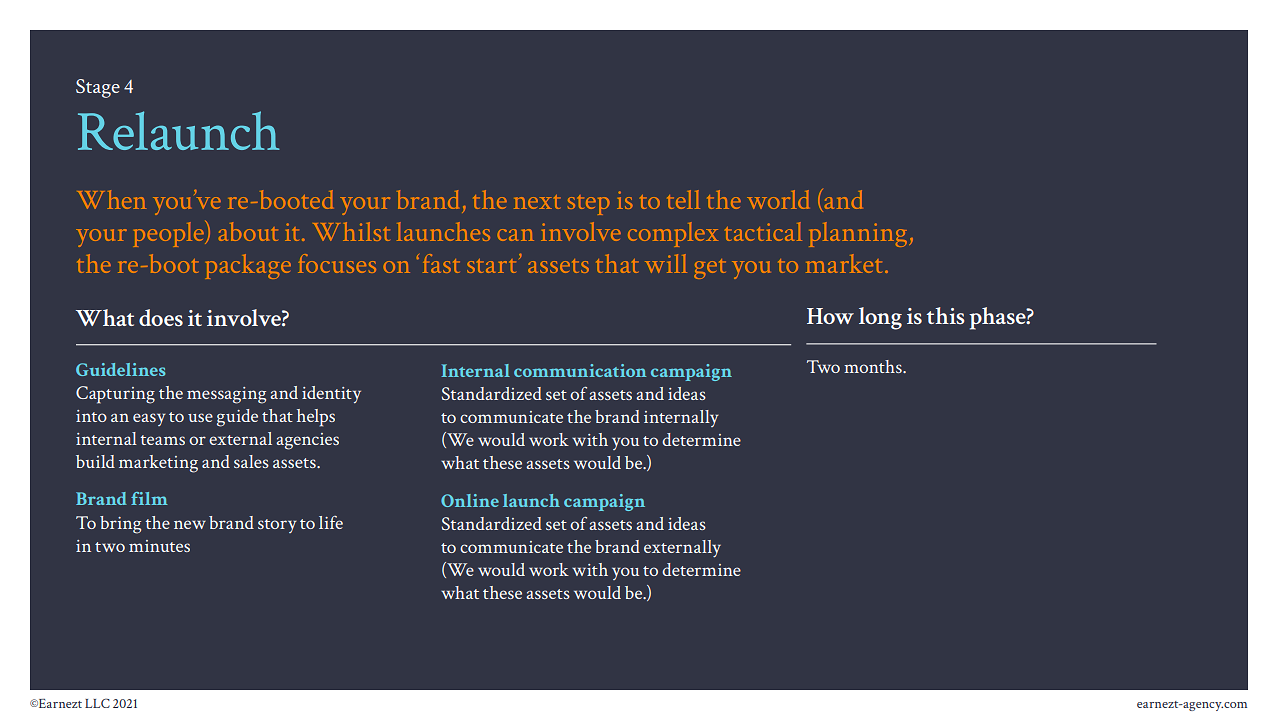 This image has height=720, width=1278. What do you see at coordinates (470, 500) in the image?
I see `Online` at bounding box center [470, 500].
